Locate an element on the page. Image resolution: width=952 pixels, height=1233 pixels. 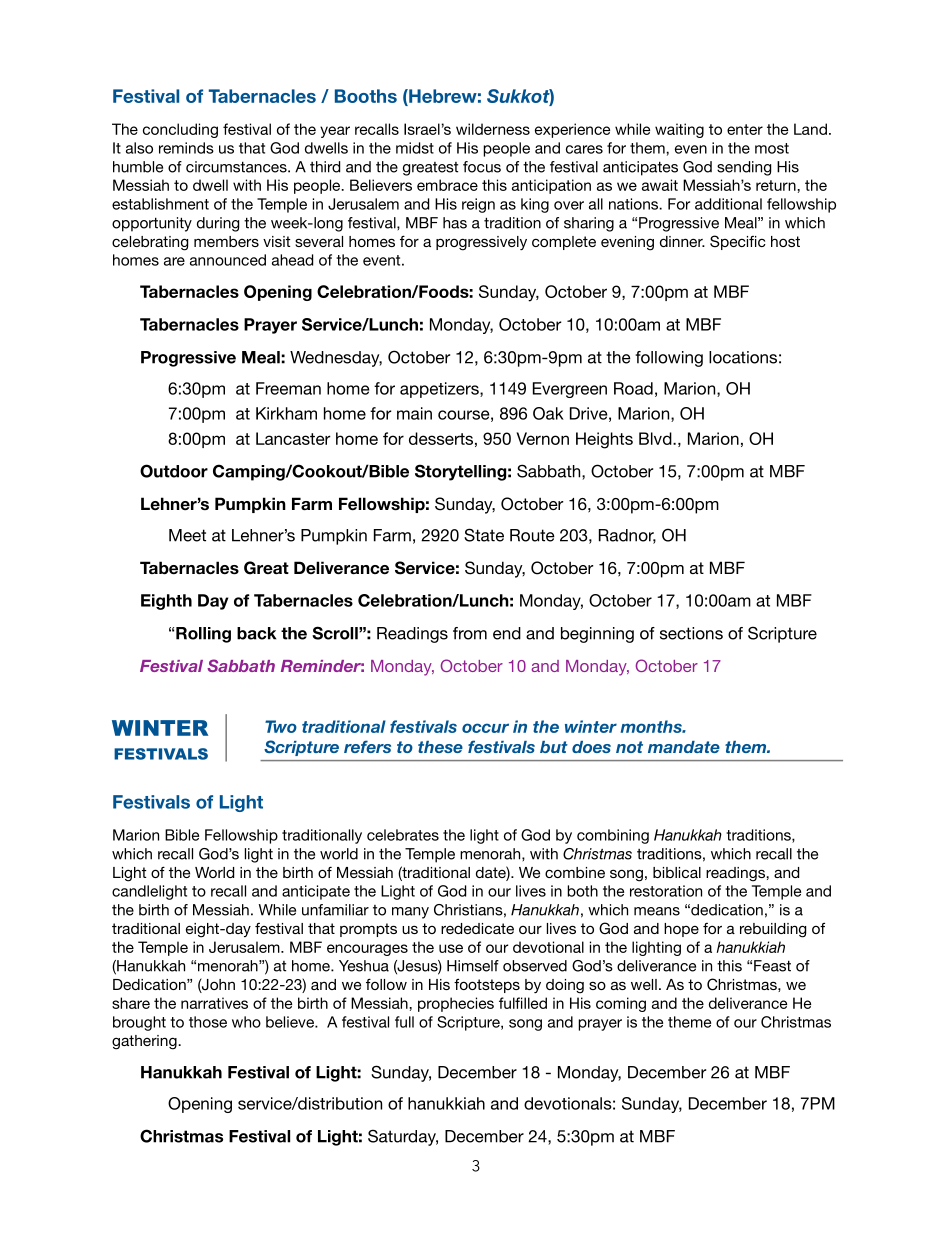
Blvd is located at coordinates (656, 438).
